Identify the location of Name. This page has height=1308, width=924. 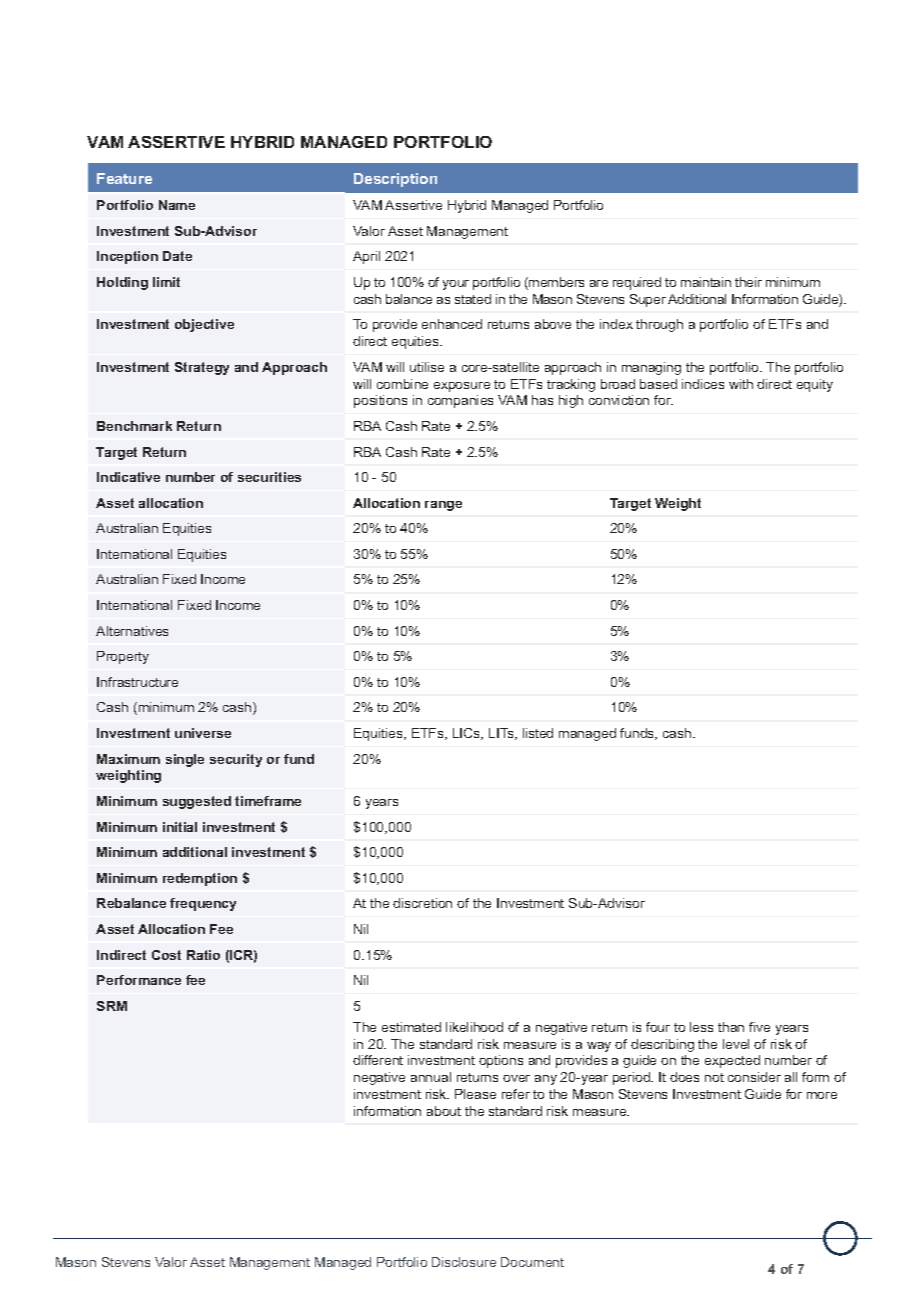
(177, 205).
